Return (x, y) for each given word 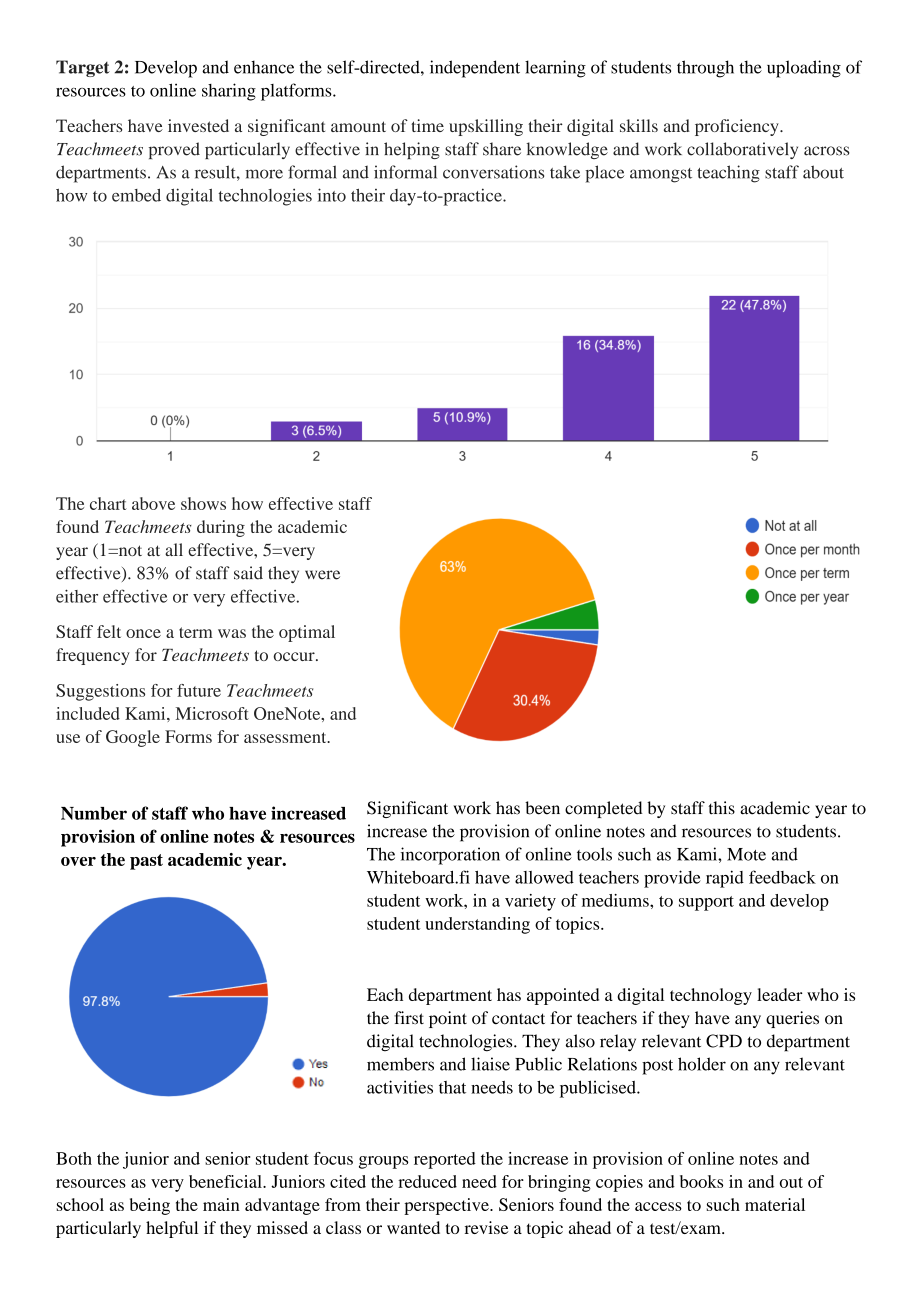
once (143, 633)
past (146, 862)
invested (198, 125)
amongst (661, 175)
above (153, 503)
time (427, 125)
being (150, 1206)
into (332, 195)
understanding (477, 925)
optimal (307, 633)
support (706, 903)
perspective (447, 1206)
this (721, 808)
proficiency (738, 127)
